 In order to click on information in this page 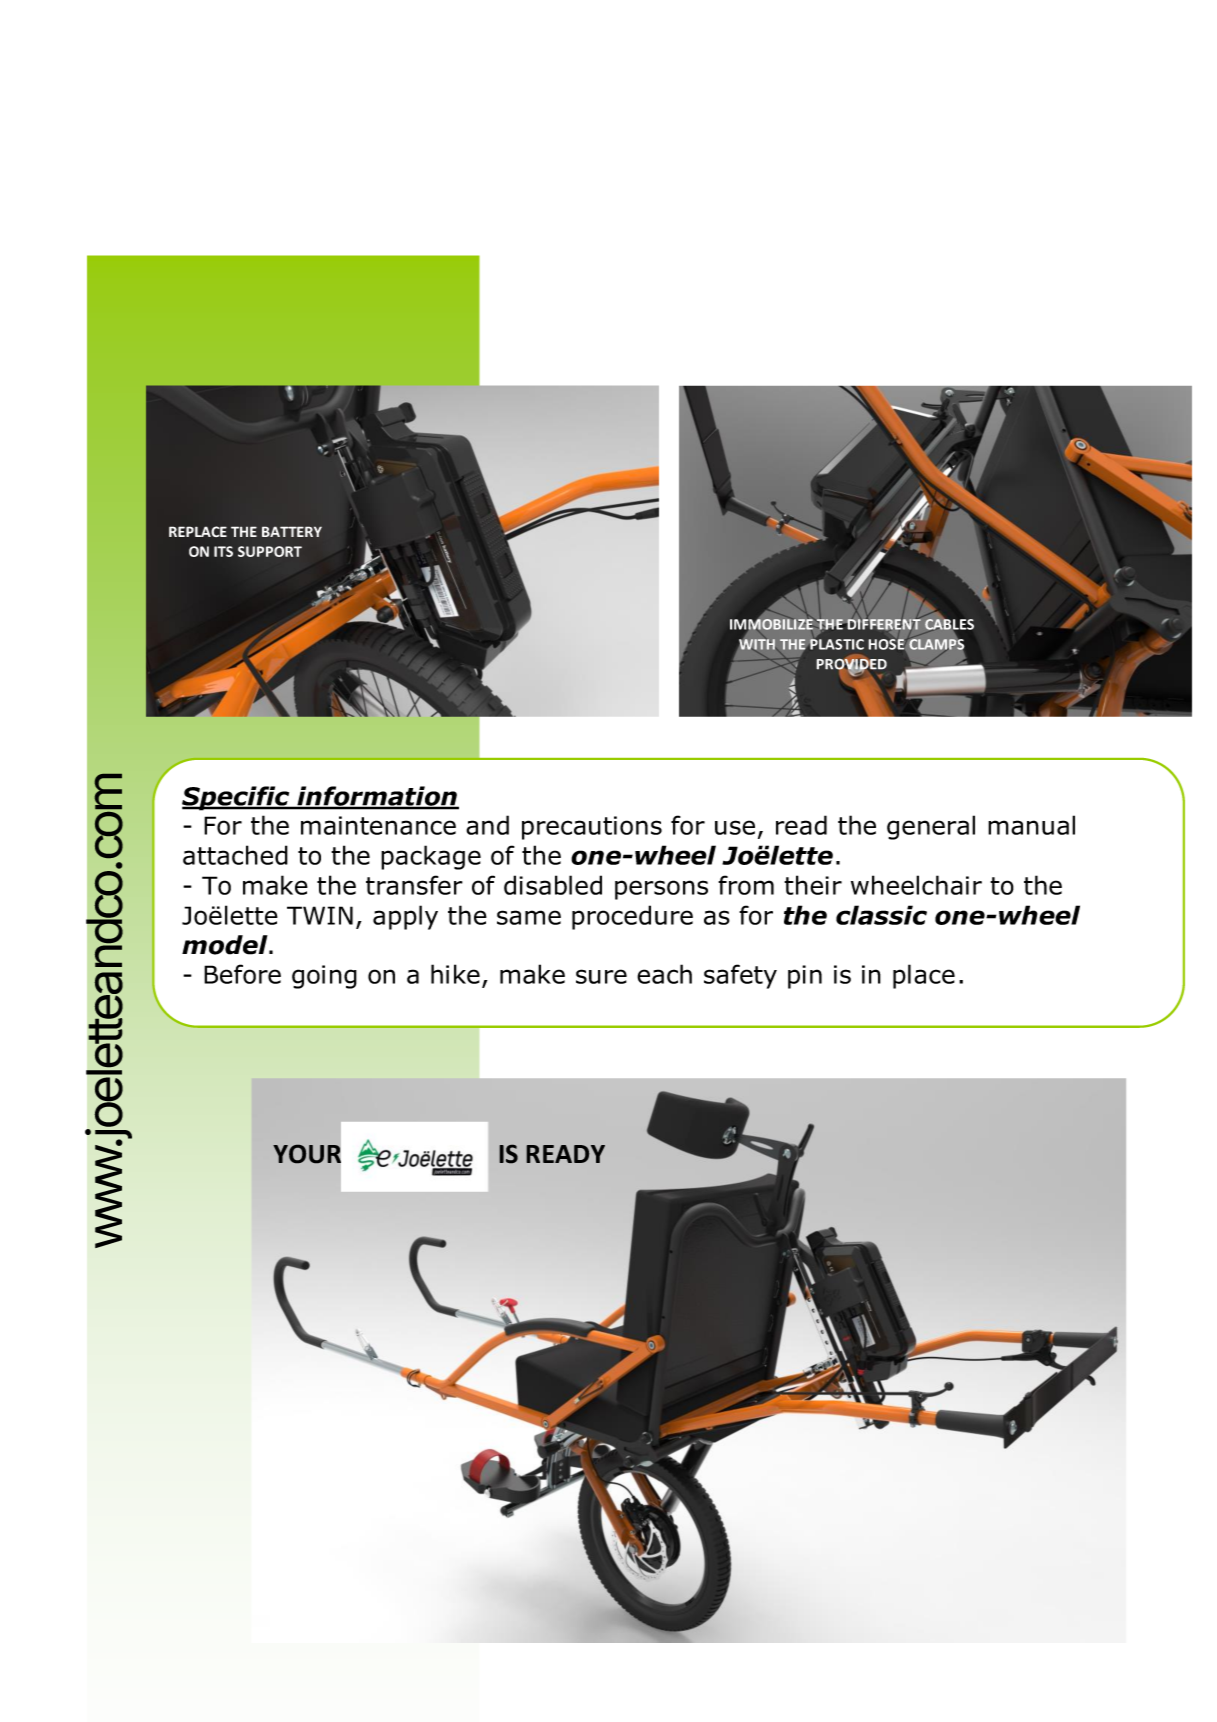, I will do `click(377, 797)`.
